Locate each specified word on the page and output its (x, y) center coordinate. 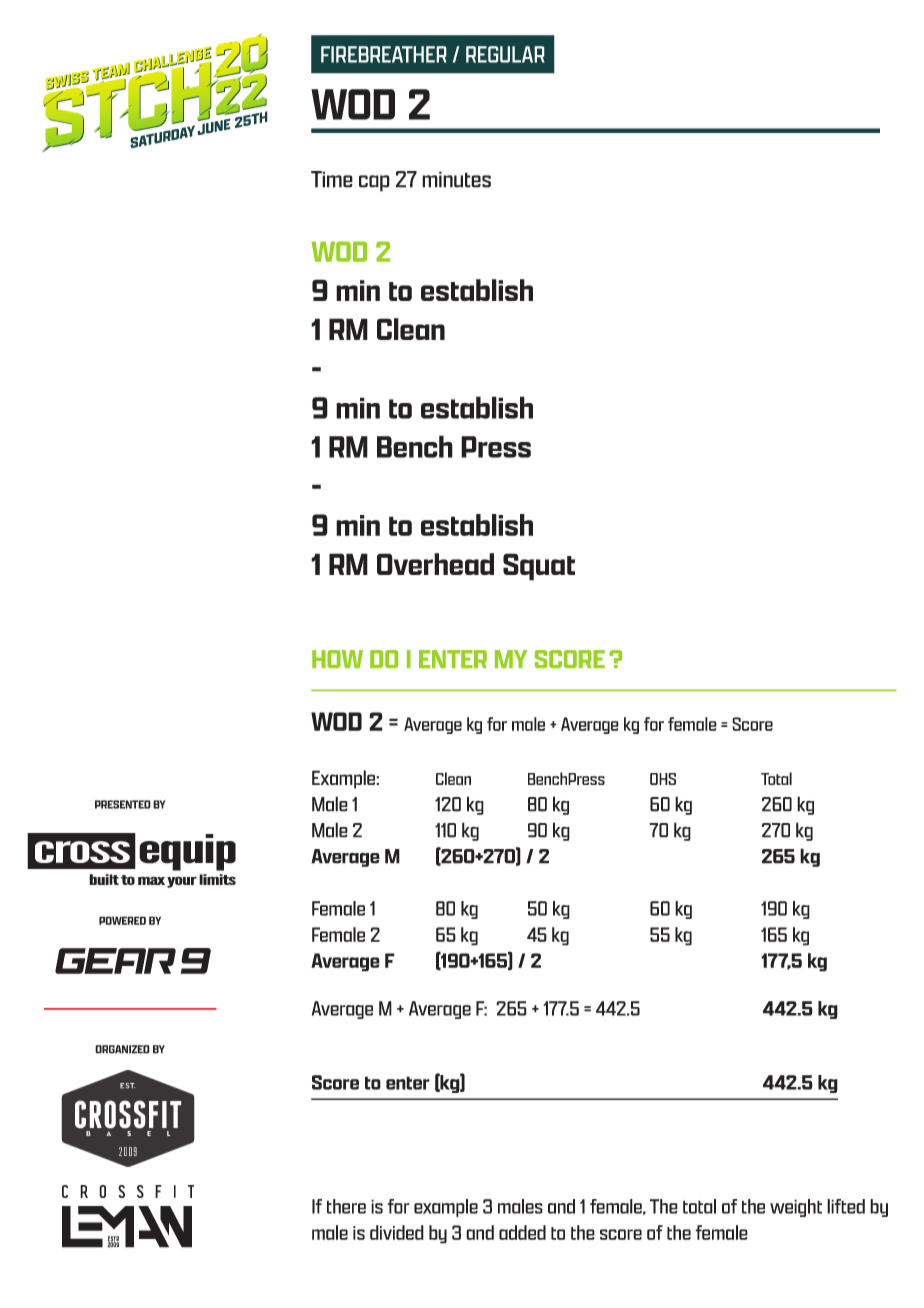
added (522, 1232)
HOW (337, 659)
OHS (663, 779)
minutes (456, 179)
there (346, 1206)
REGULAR (505, 54)
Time (332, 179)
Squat (539, 567)
